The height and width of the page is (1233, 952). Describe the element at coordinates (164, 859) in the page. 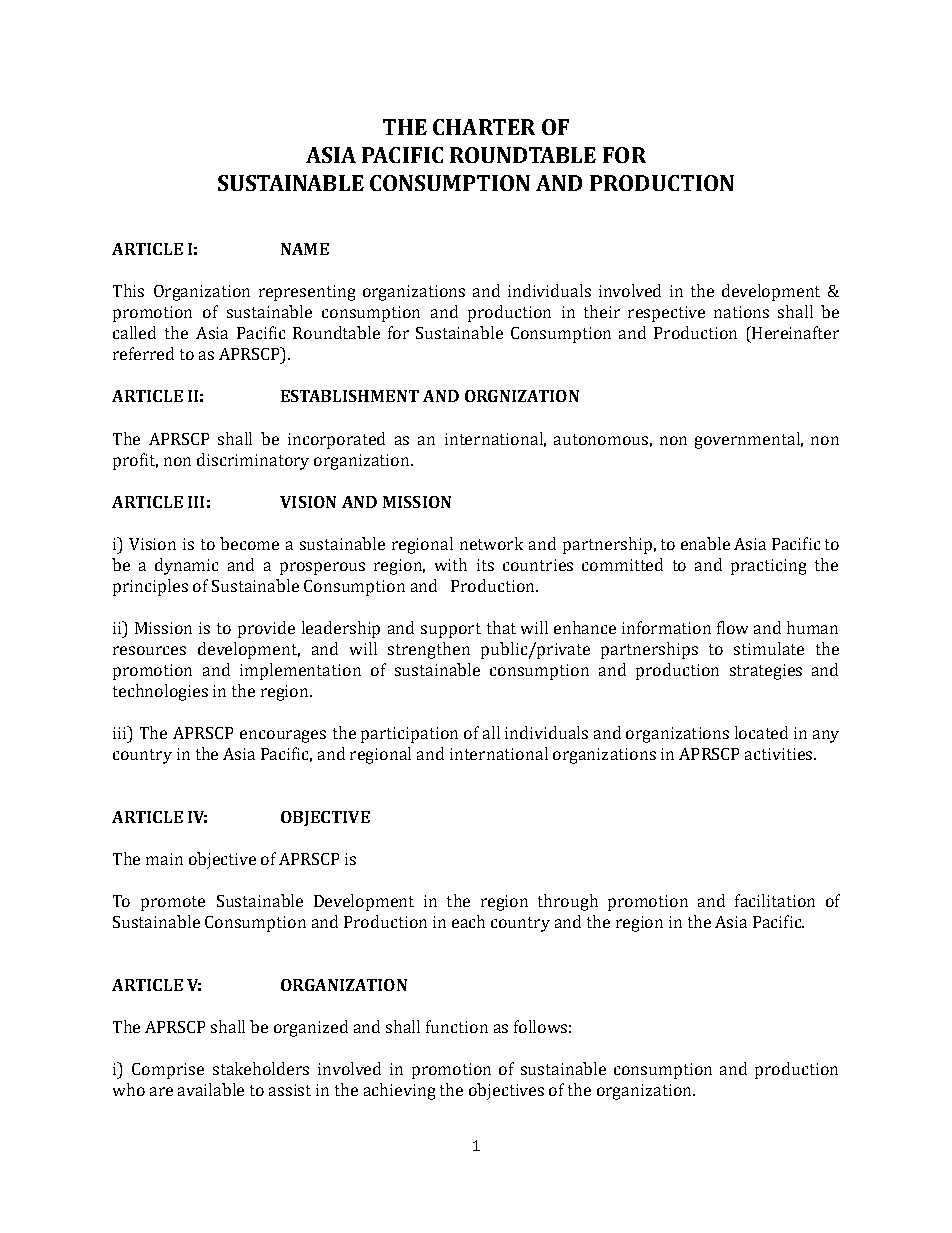

I see `main` at that location.
